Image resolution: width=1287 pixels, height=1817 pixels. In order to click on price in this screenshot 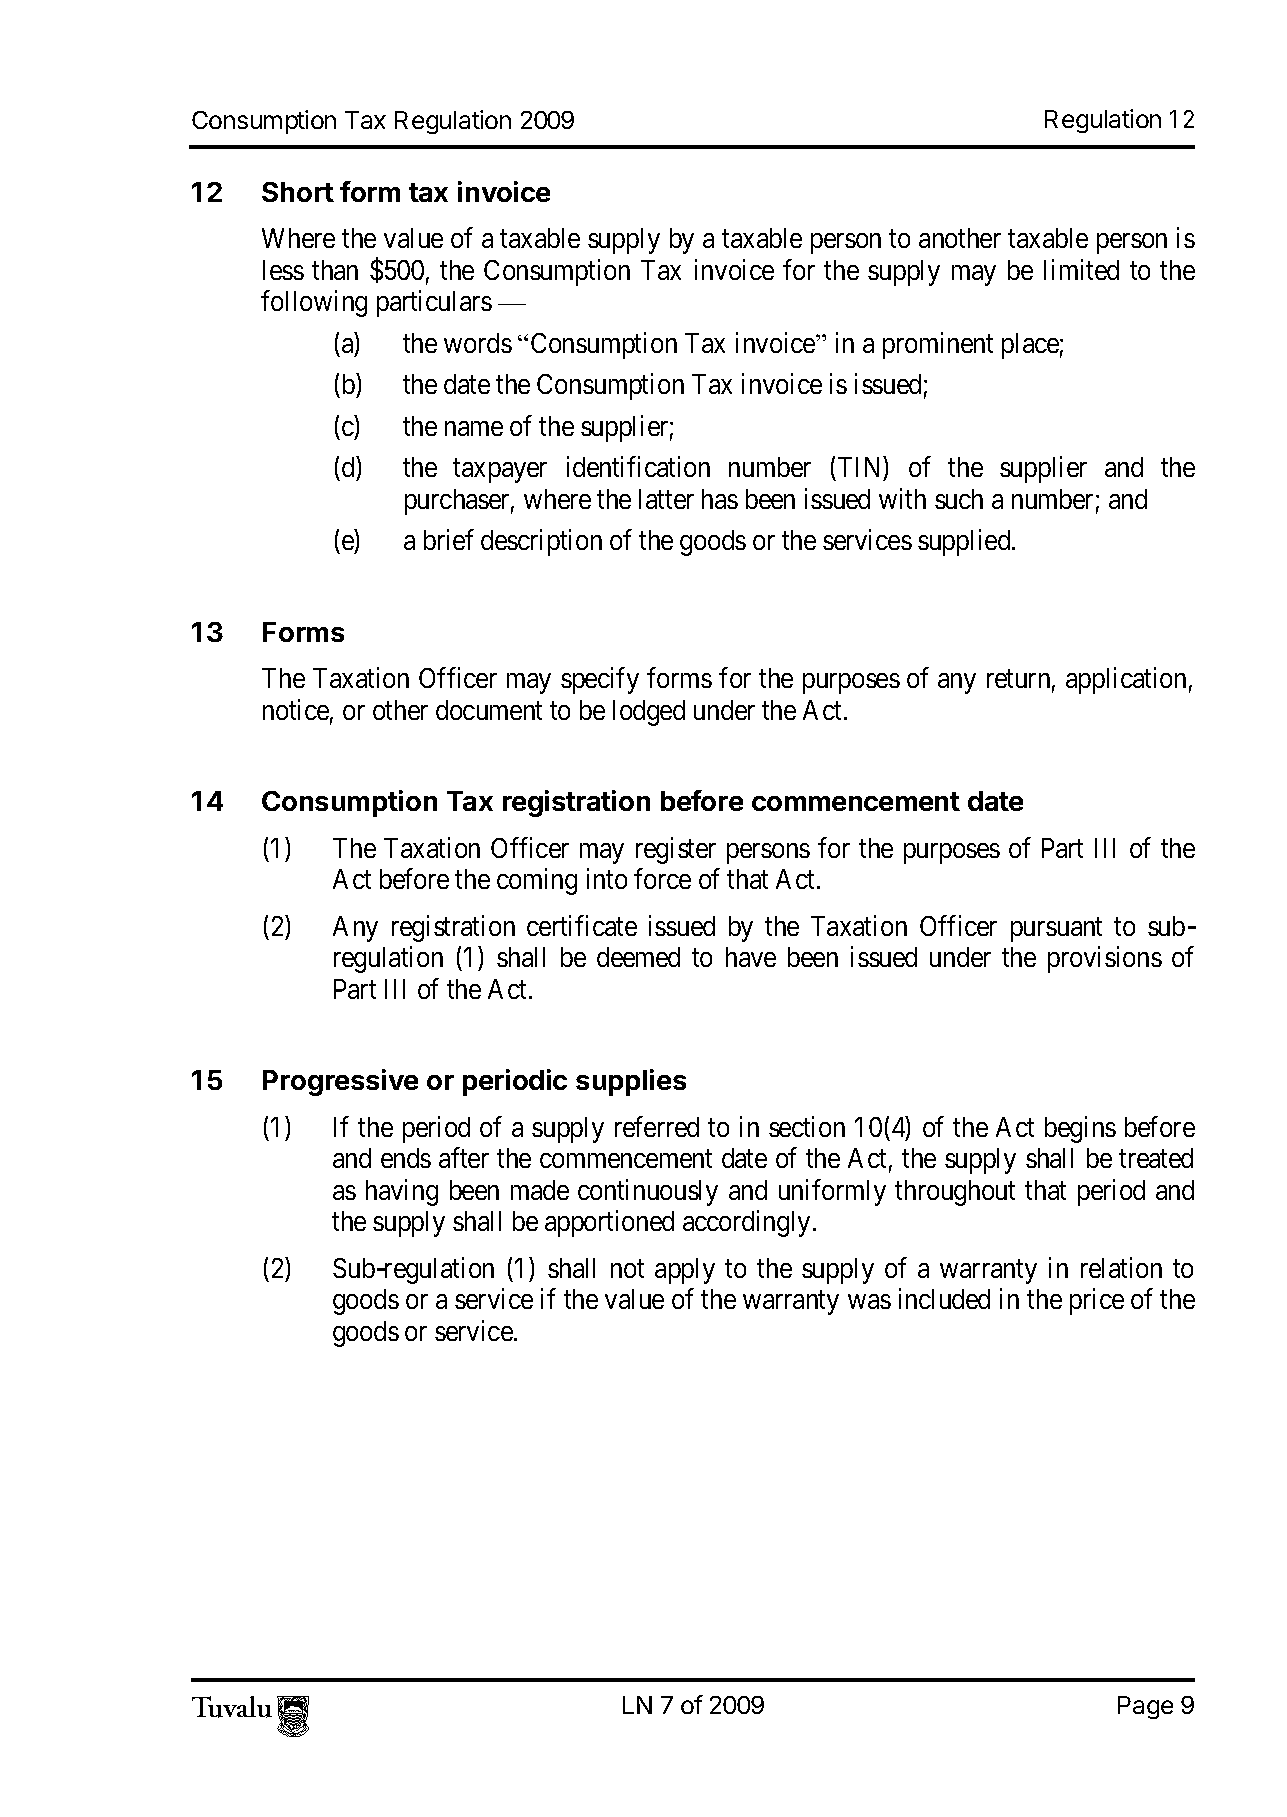, I will do `click(1097, 1301)`.
